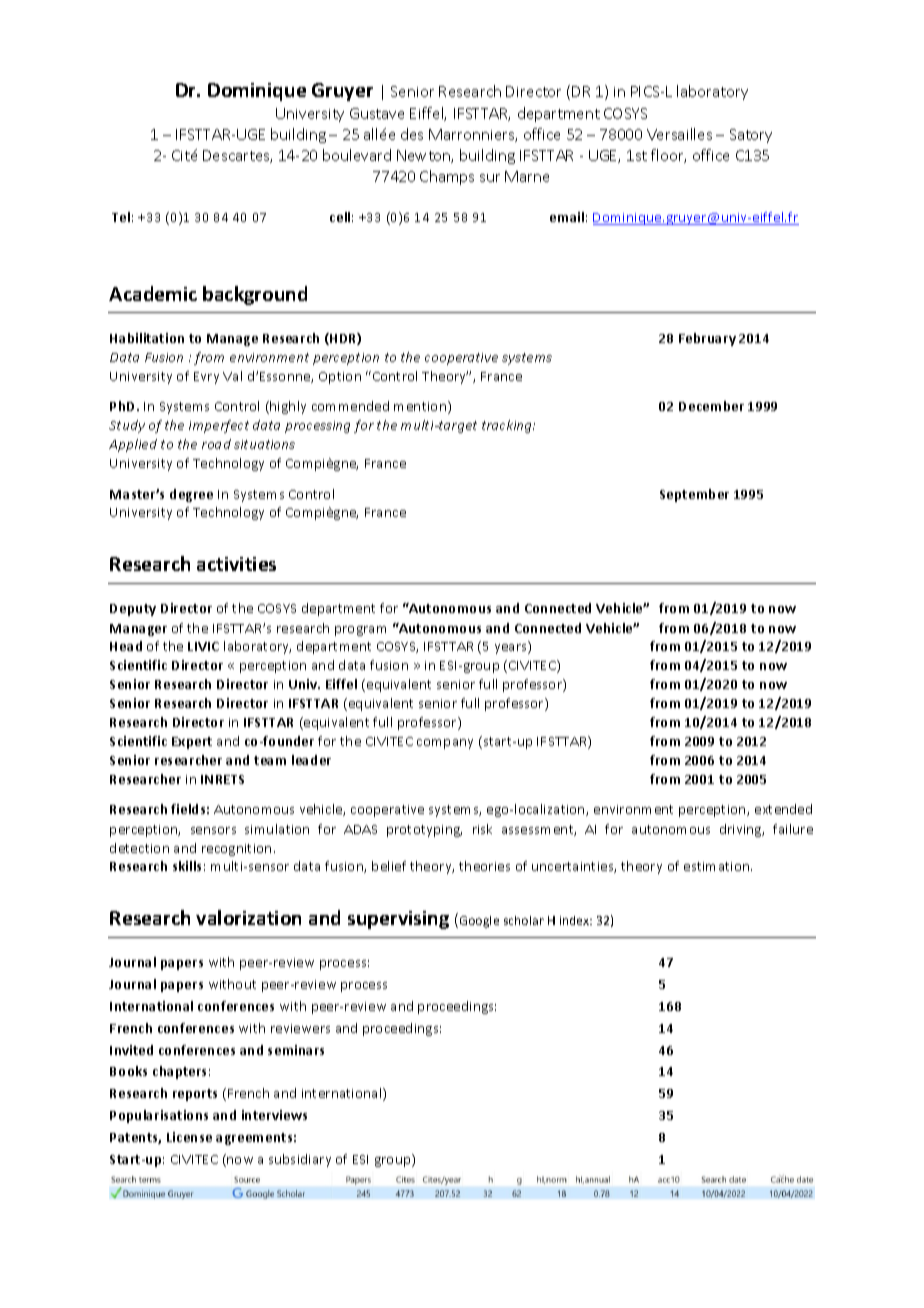 The height and width of the page is (1308, 924). What do you see at coordinates (360, 631) in the page?
I see `program` at bounding box center [360, 631].
